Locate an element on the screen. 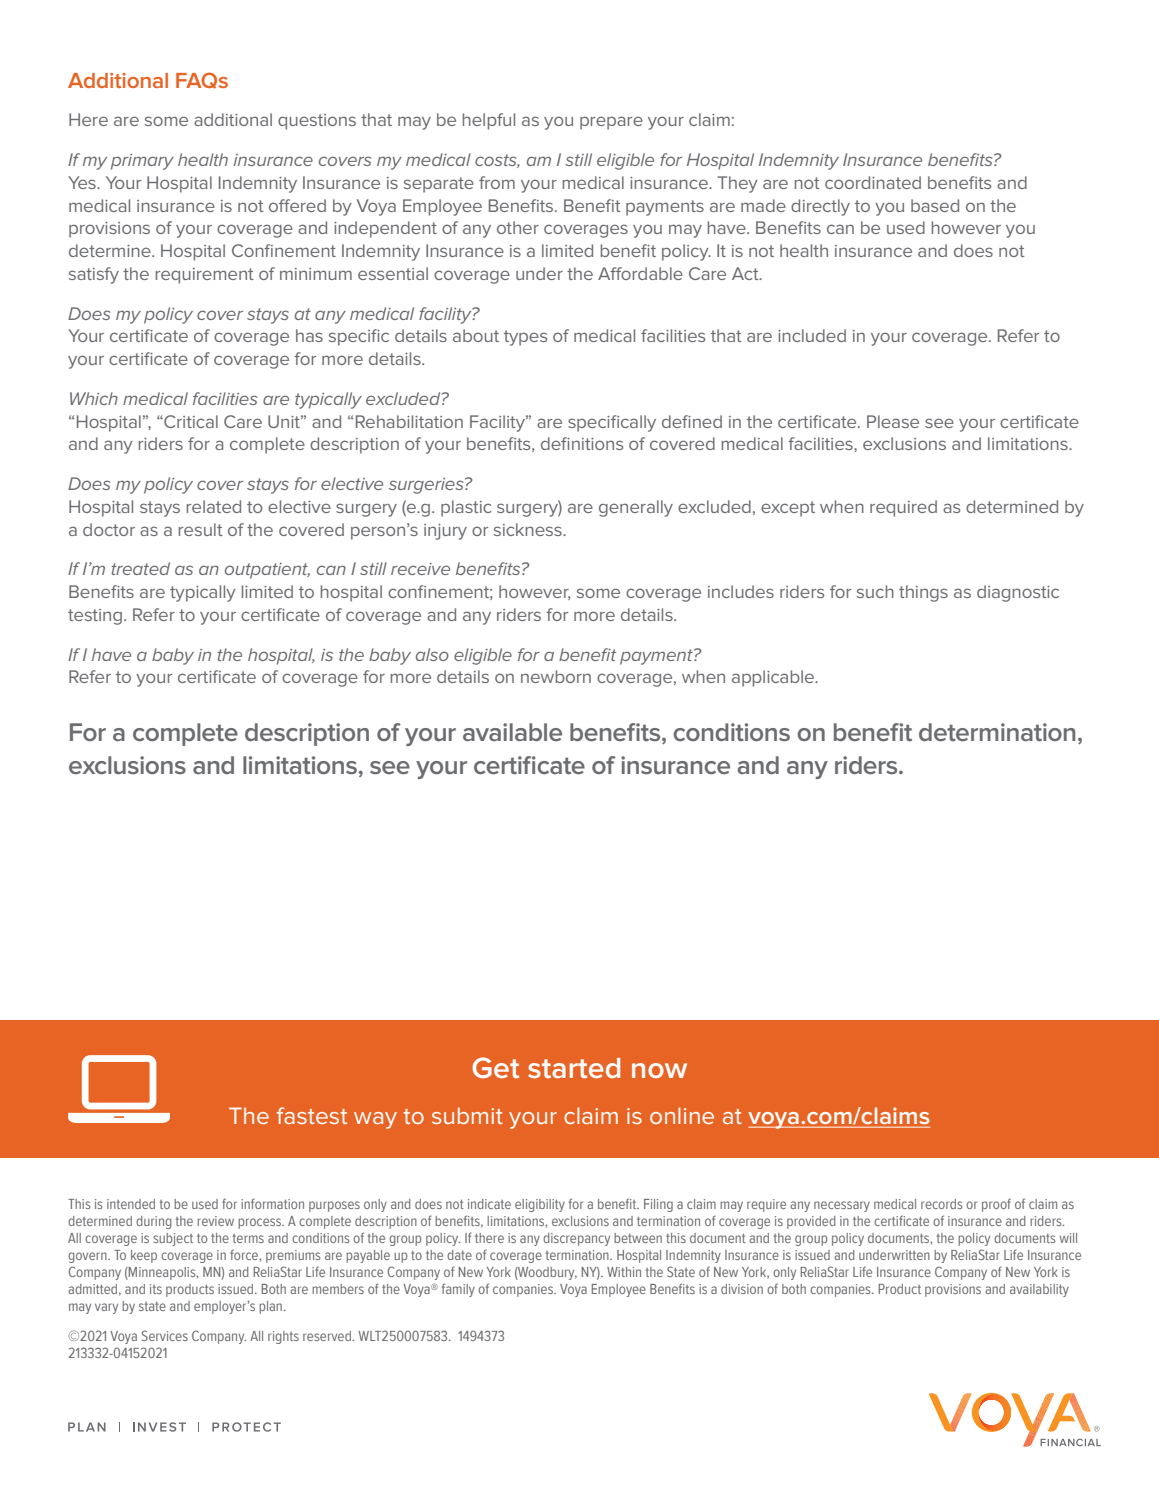  fastest is located at coordinates (312, 1115).
